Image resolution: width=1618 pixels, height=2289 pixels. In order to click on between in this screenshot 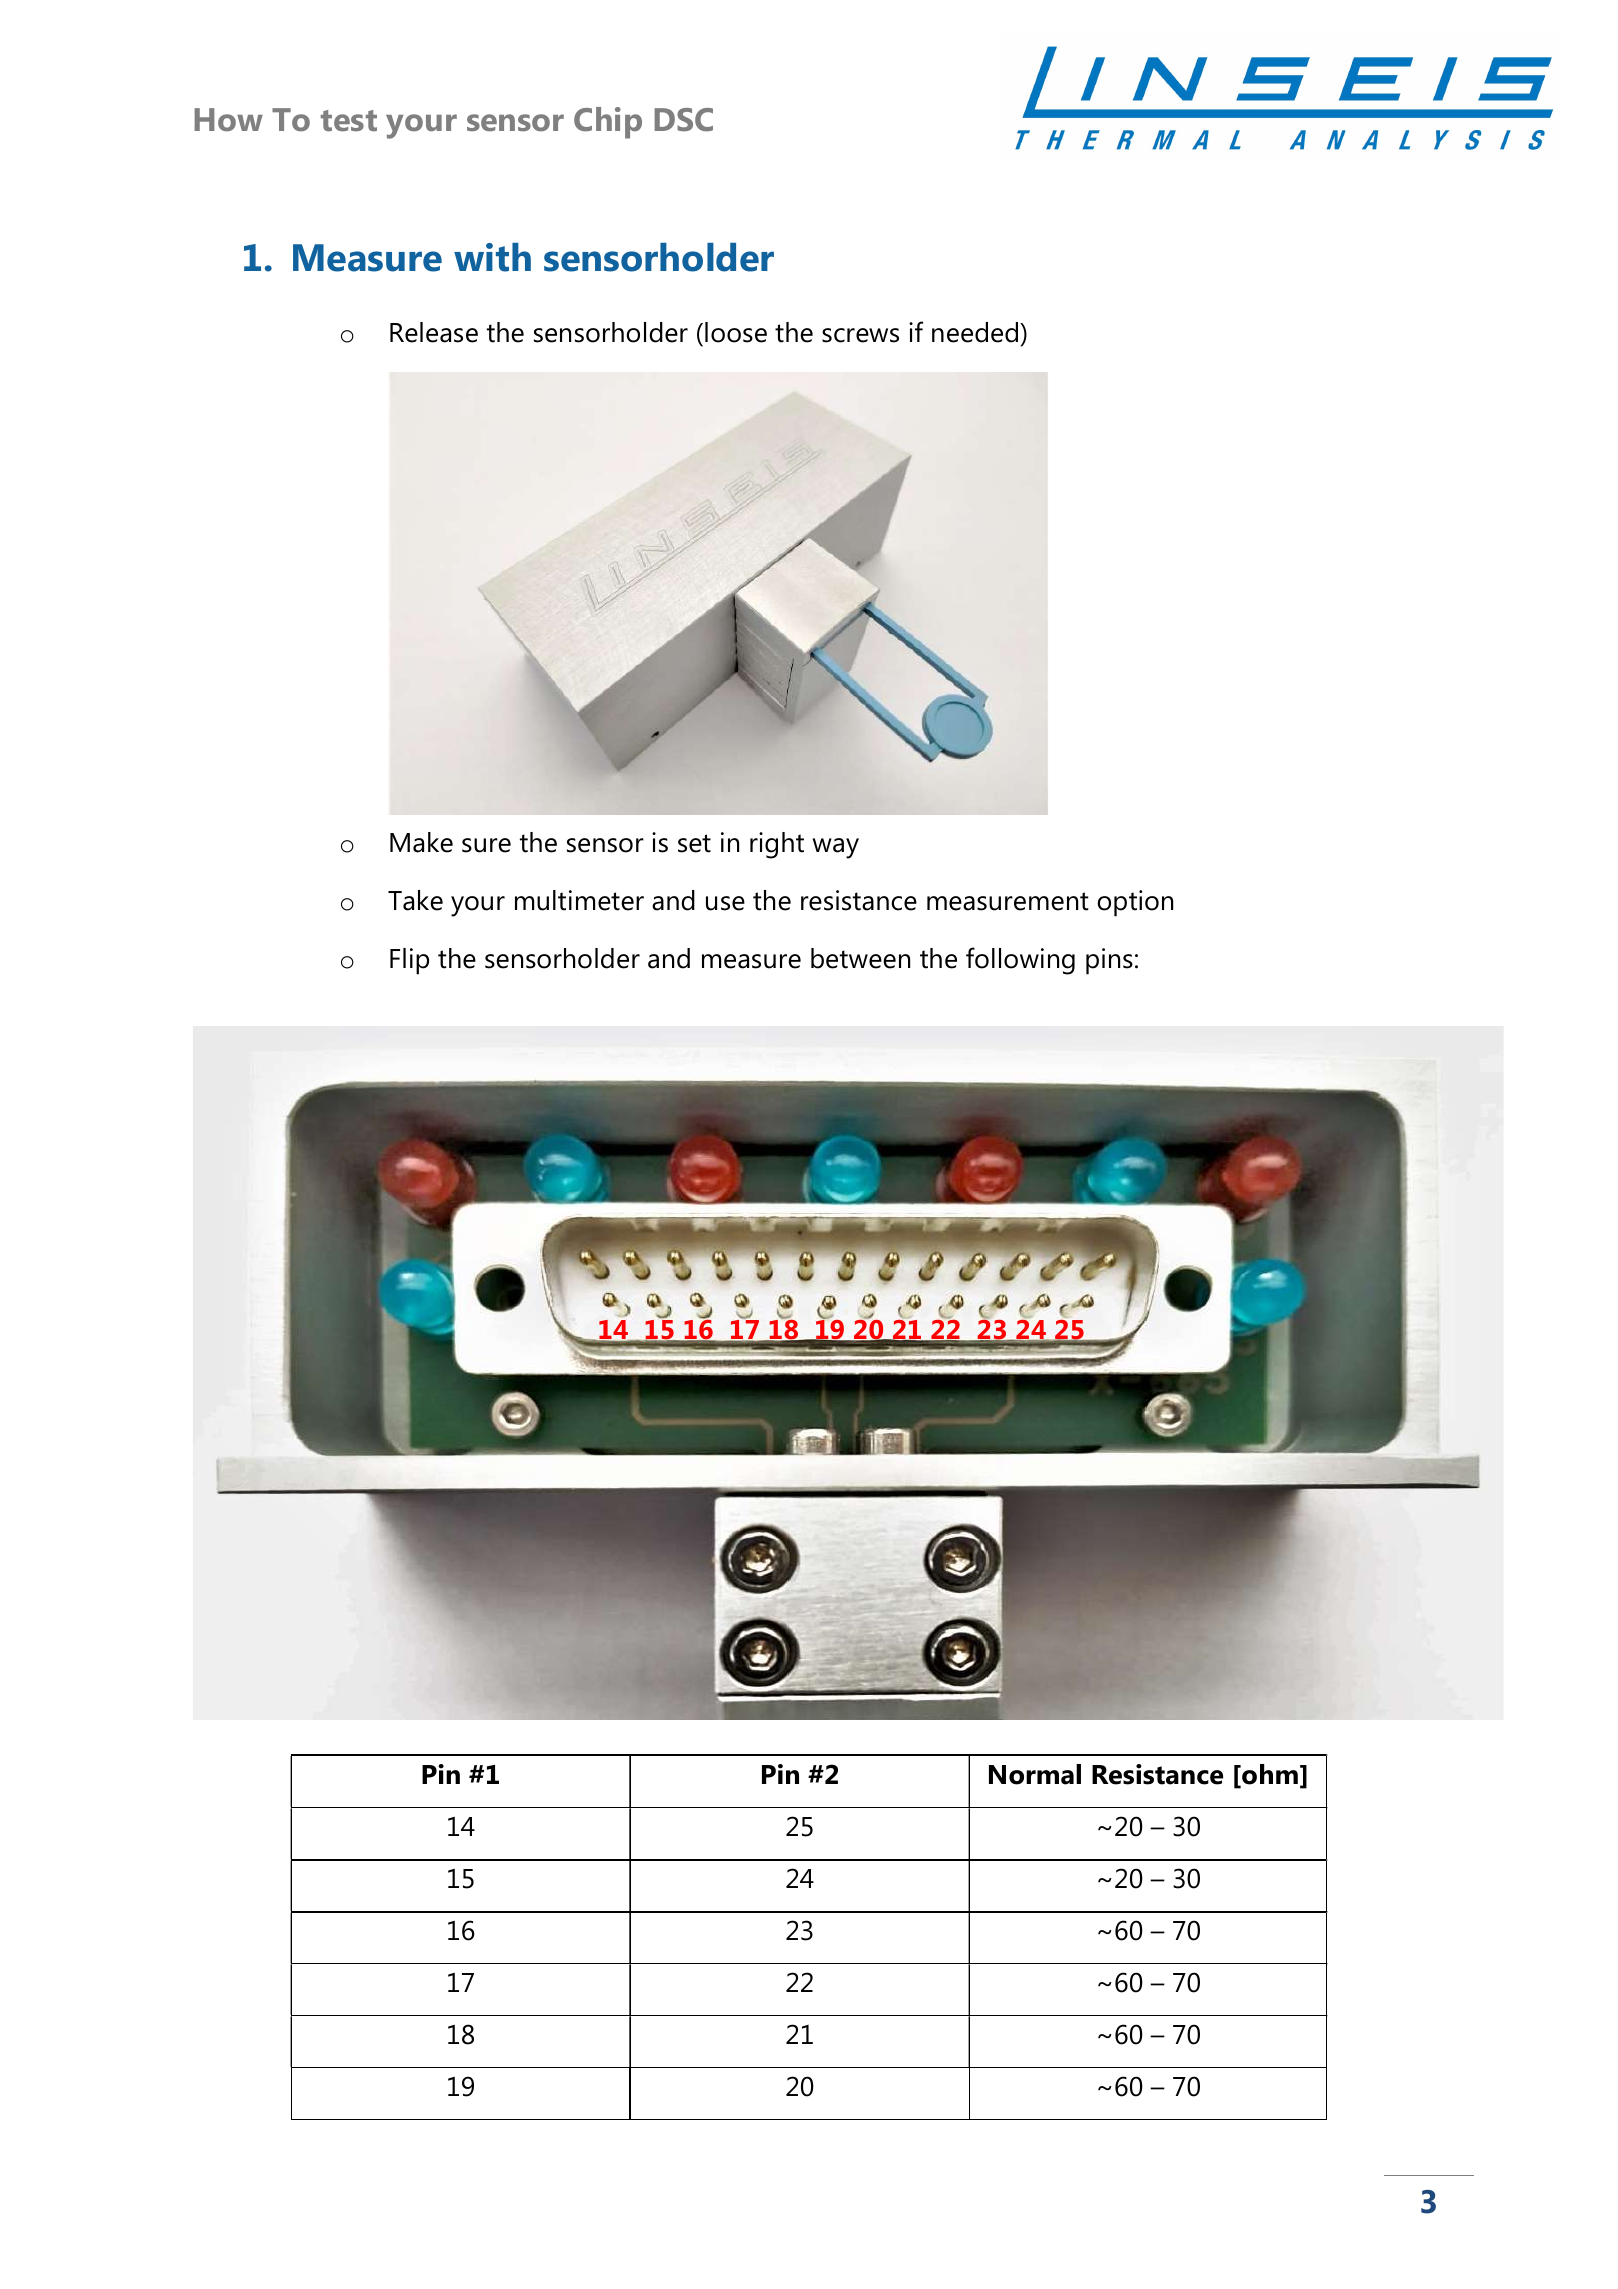, I will do `click(860, 958)`.
